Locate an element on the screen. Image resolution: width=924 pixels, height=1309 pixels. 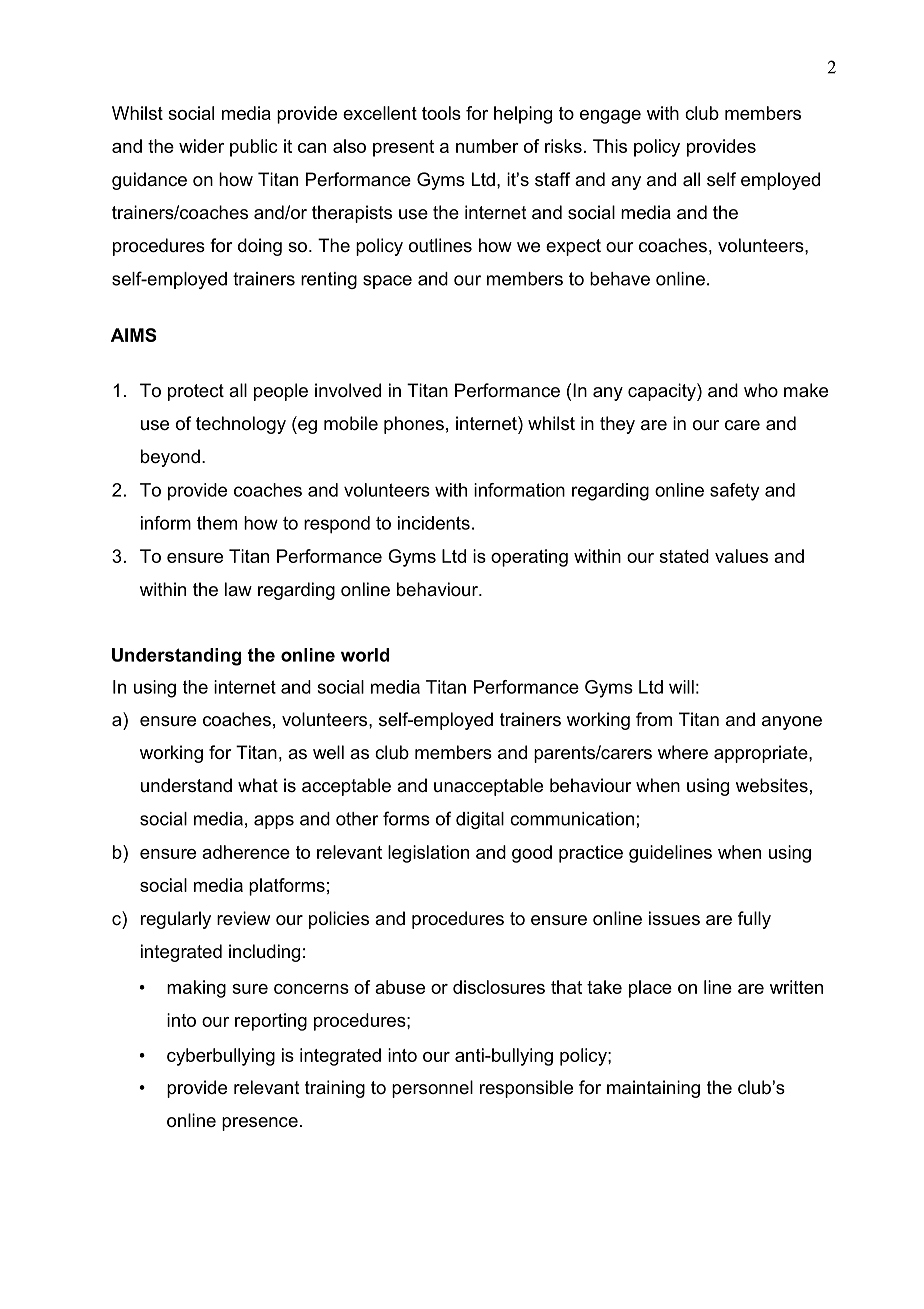
personnel is located at coordinates (432, 1089).
